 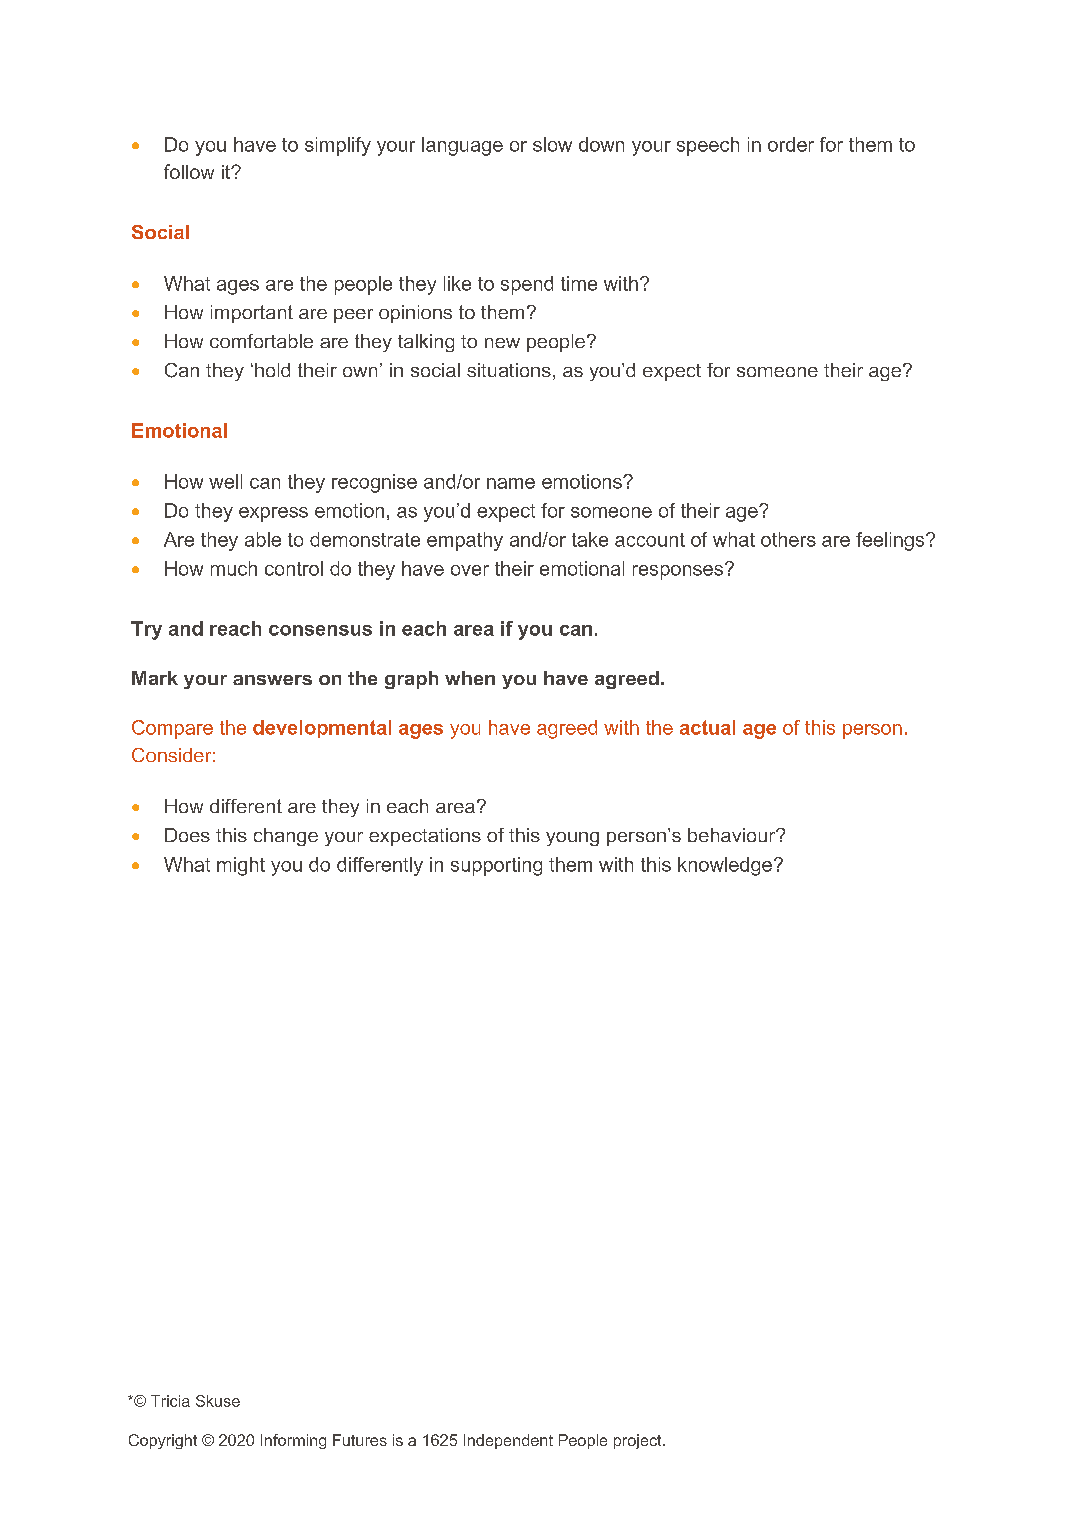 What do you see at coordinates (241, 866) in the image?
I see `might` at bounding box center [241, 866].
